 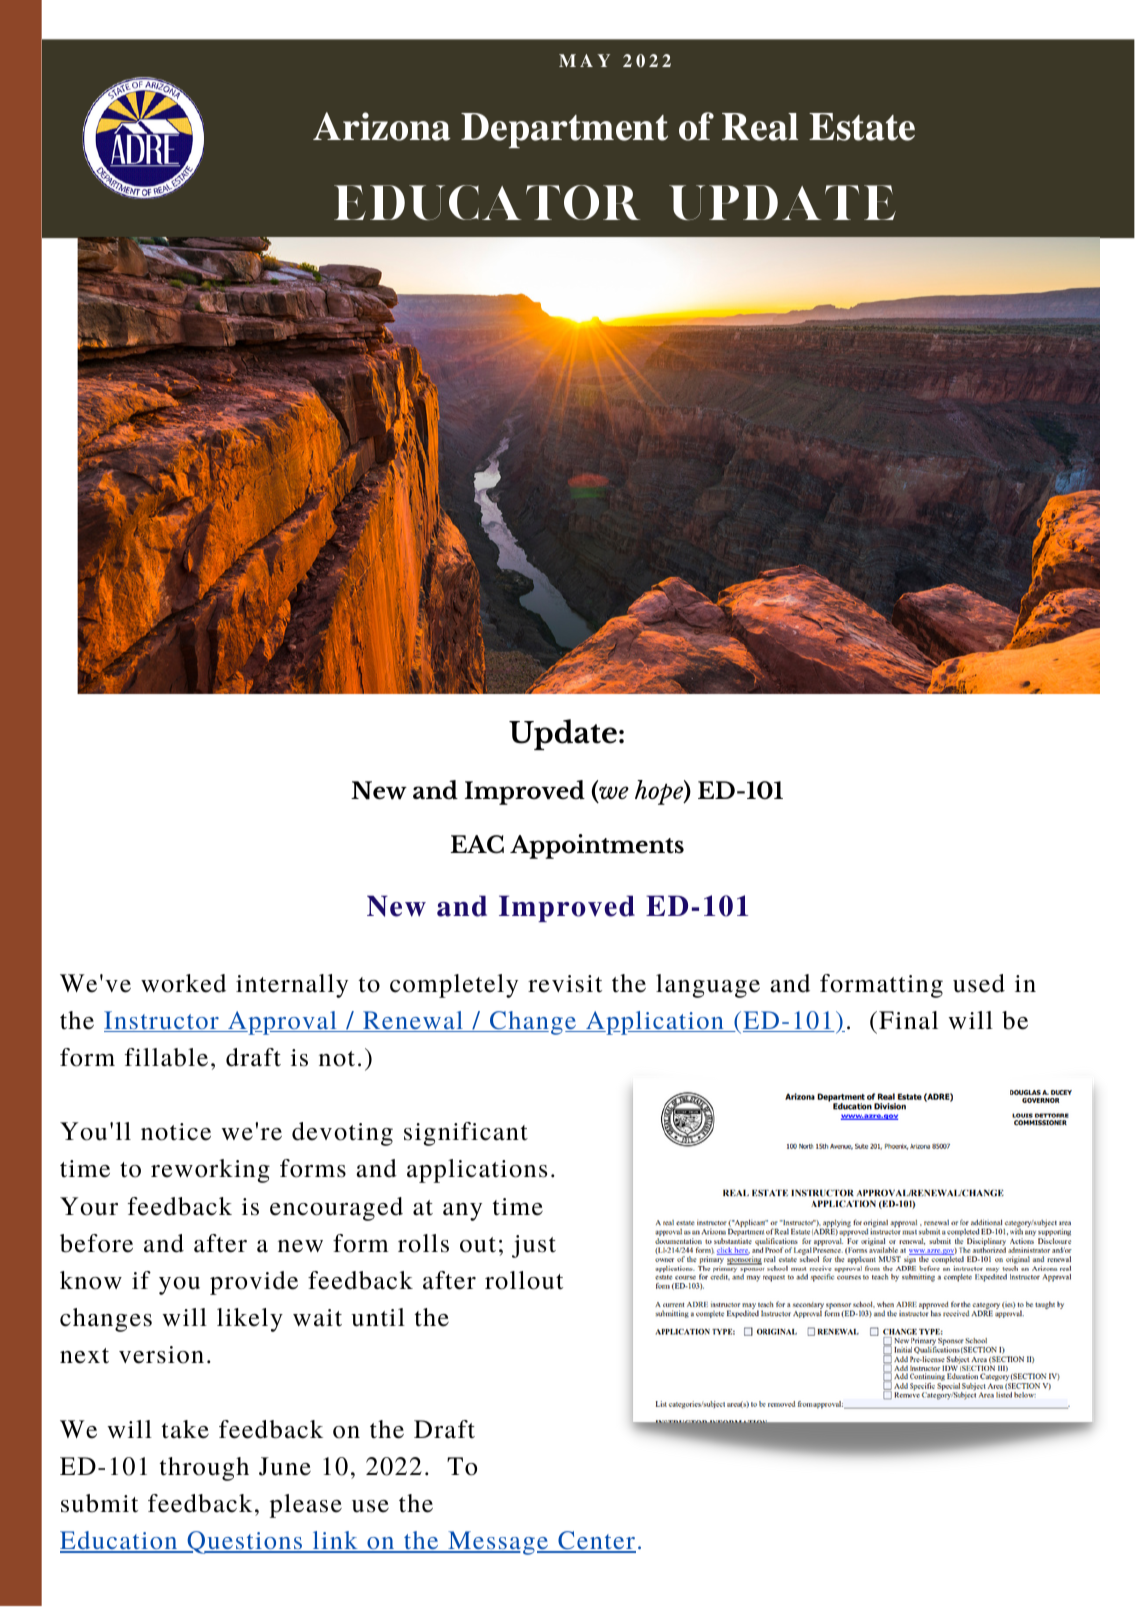 What do you see at coordinates (979, 983) in the document?
I see `used` at bounding box center [979, 983].
